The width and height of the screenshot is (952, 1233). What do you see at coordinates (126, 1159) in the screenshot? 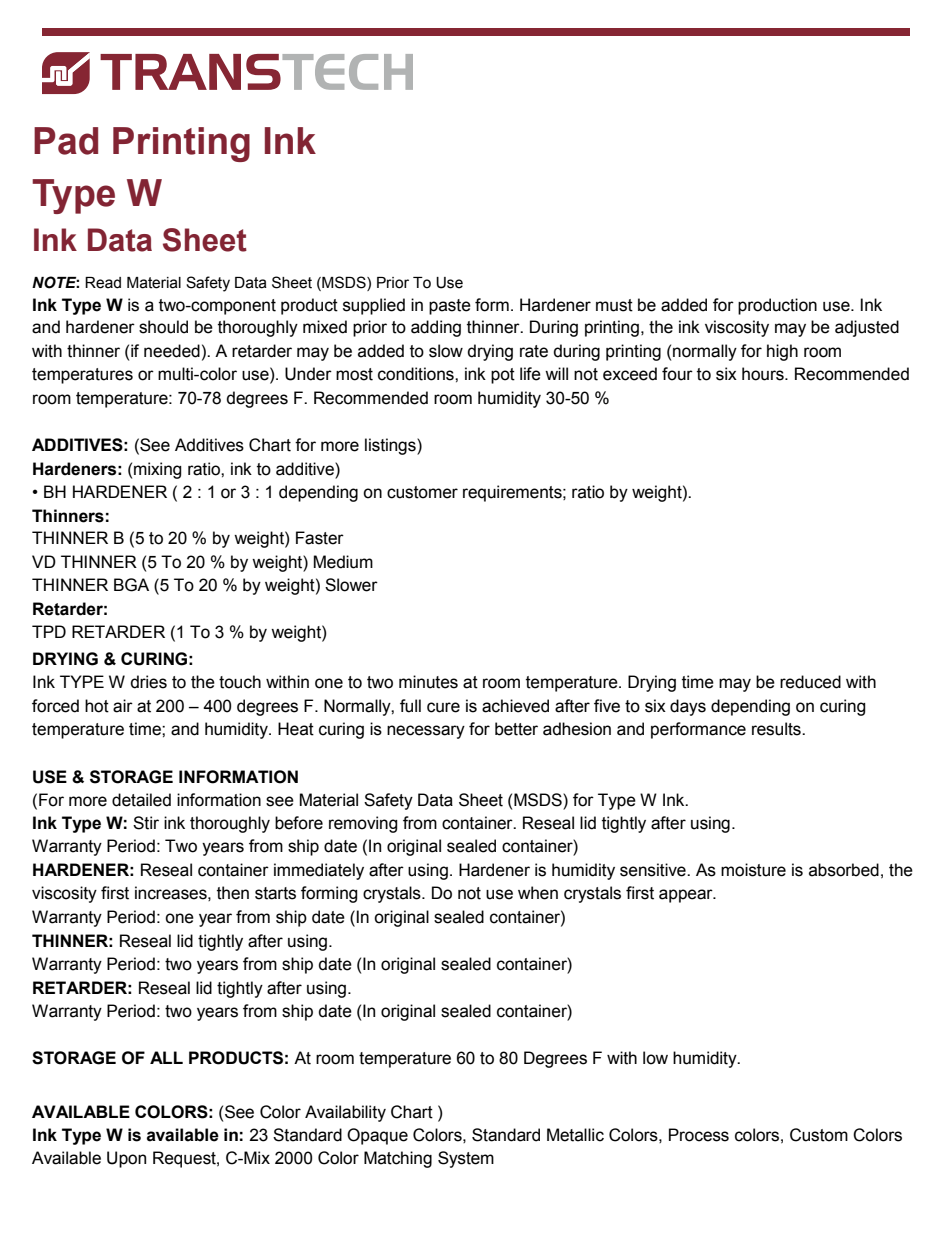
I see `Upon` at bounding box center [126, 1159].
